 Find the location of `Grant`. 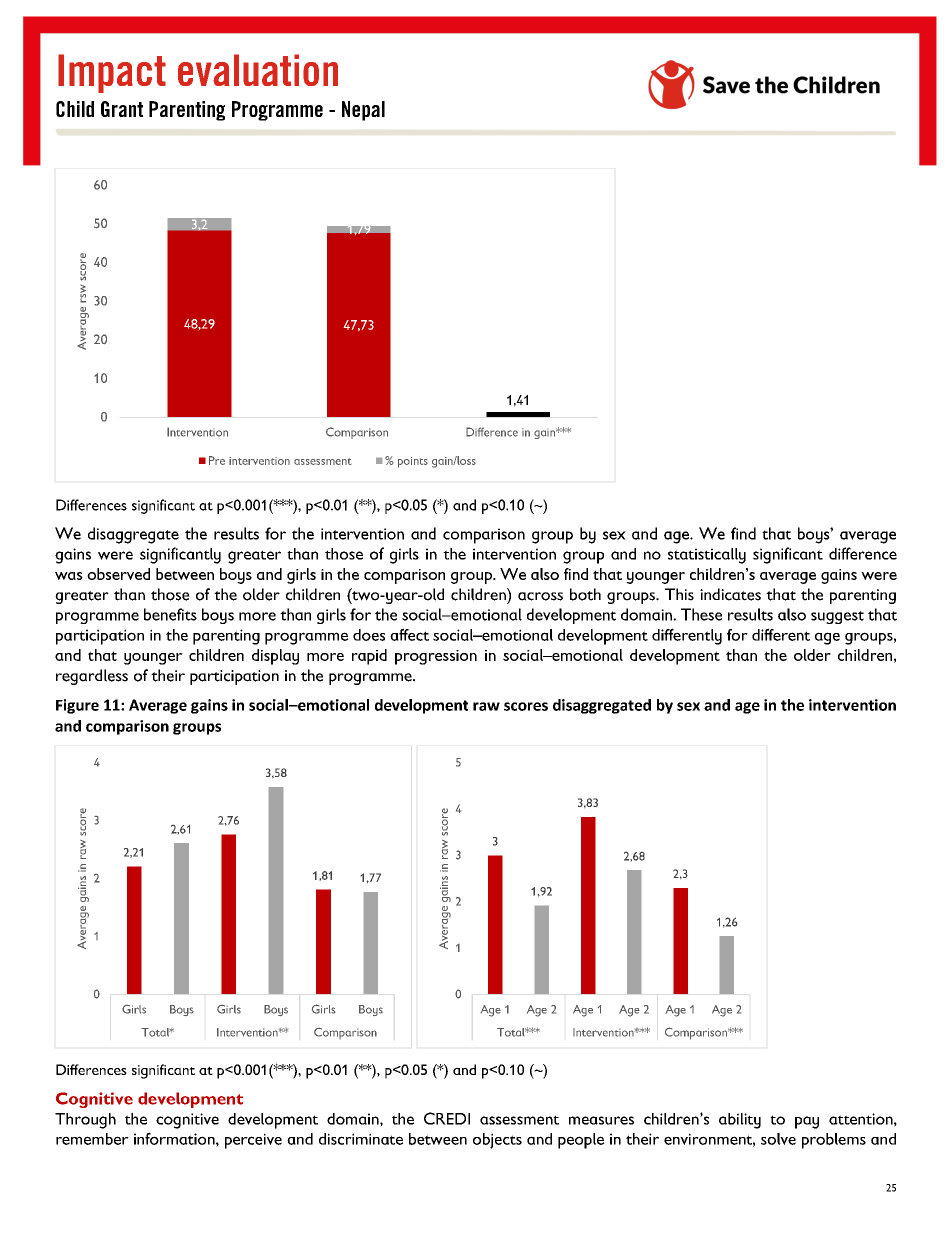

Grant is located at coordinates (122, 109).
